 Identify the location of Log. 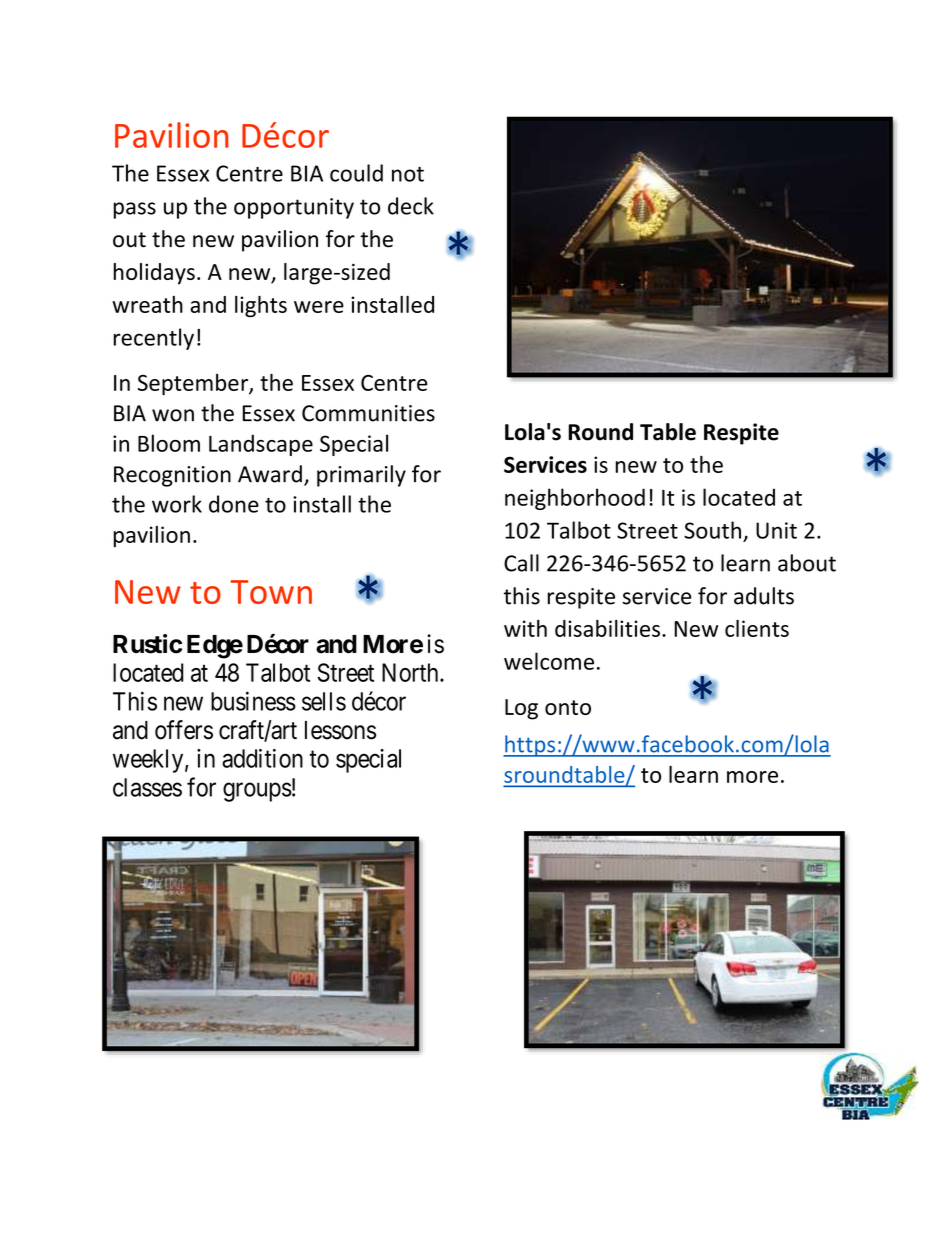
(521, 709).
